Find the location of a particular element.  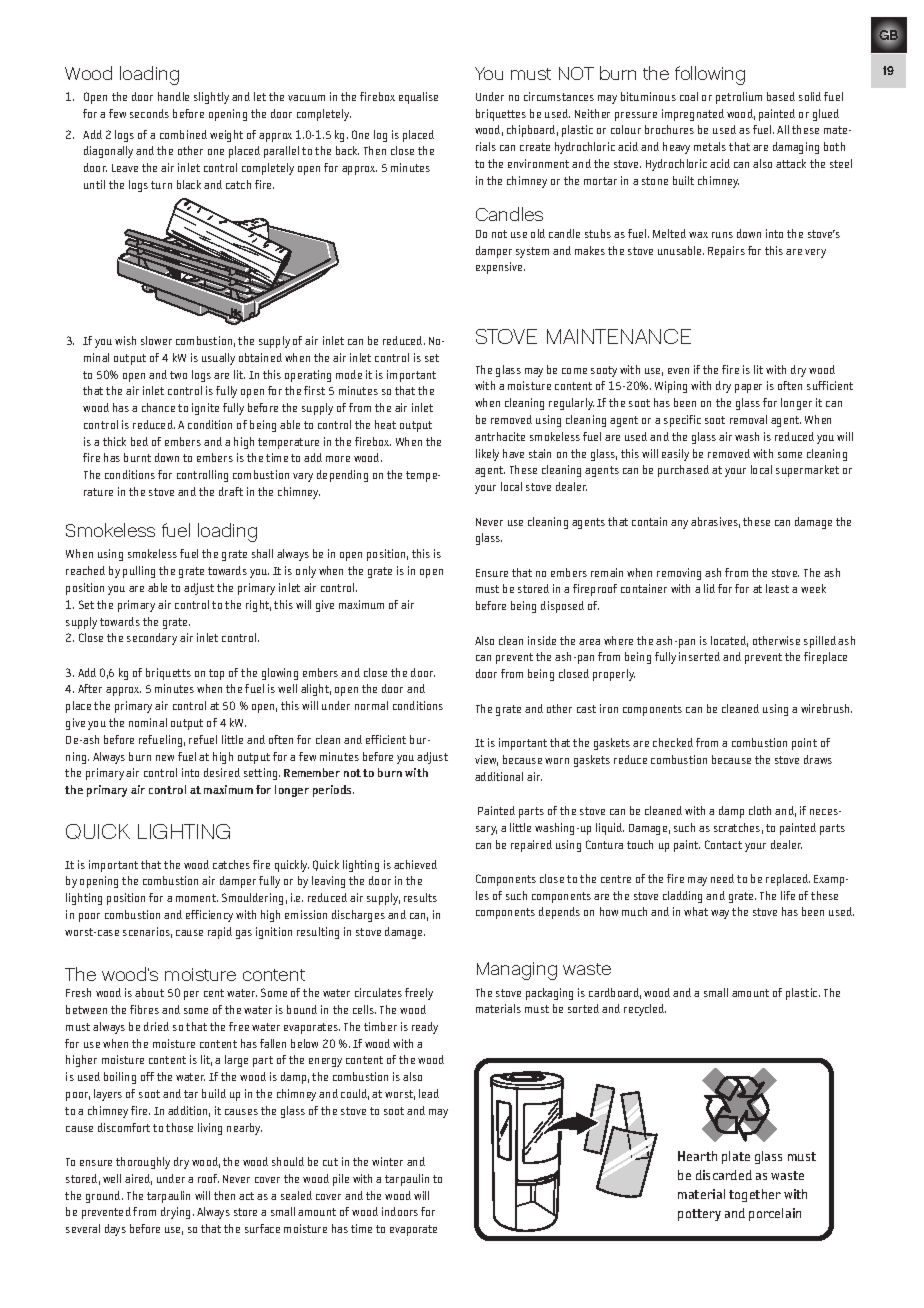

inside is located at coordinates (542, 640).
